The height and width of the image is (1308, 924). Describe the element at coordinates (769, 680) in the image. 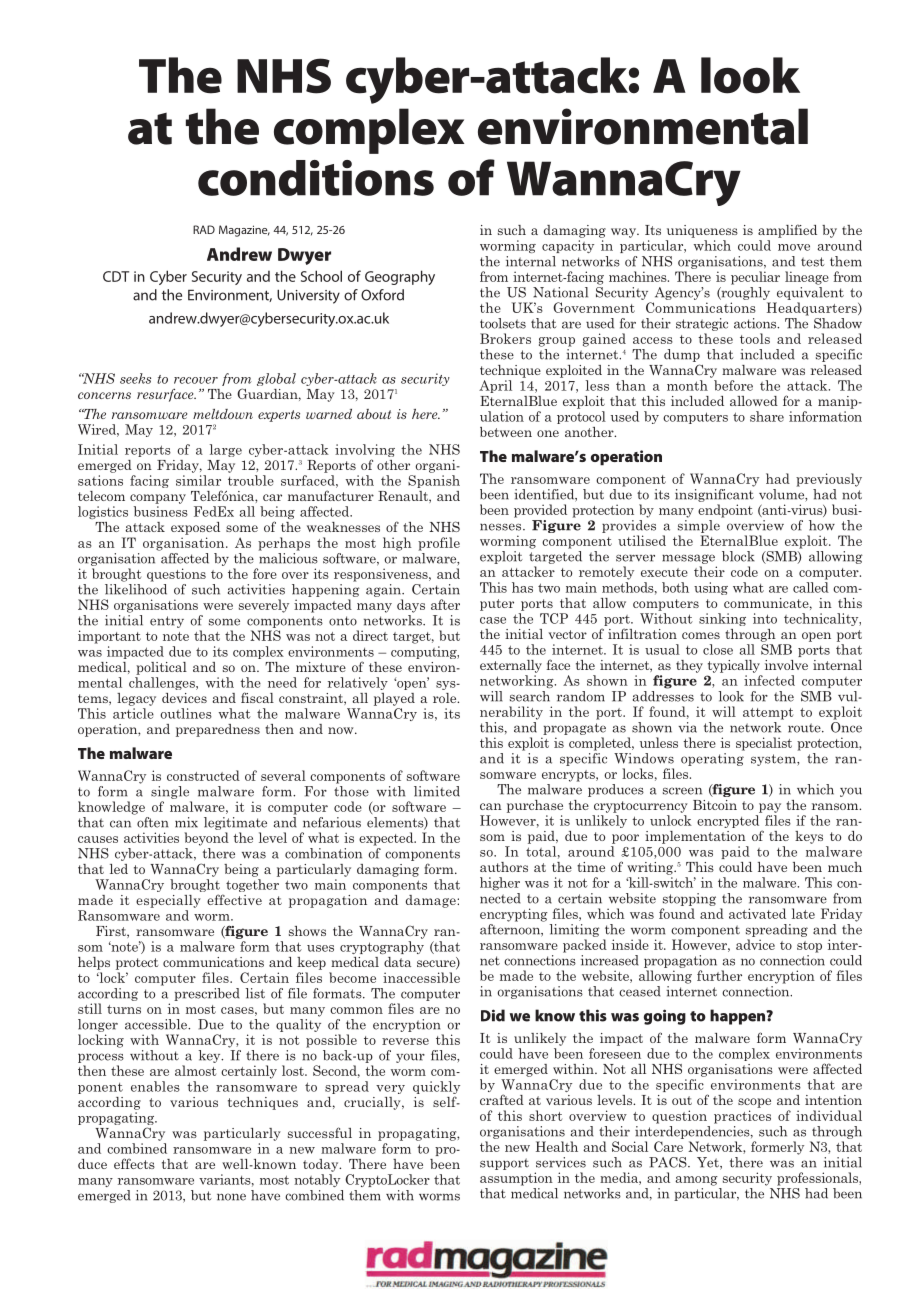

I see `infected` at that location.
